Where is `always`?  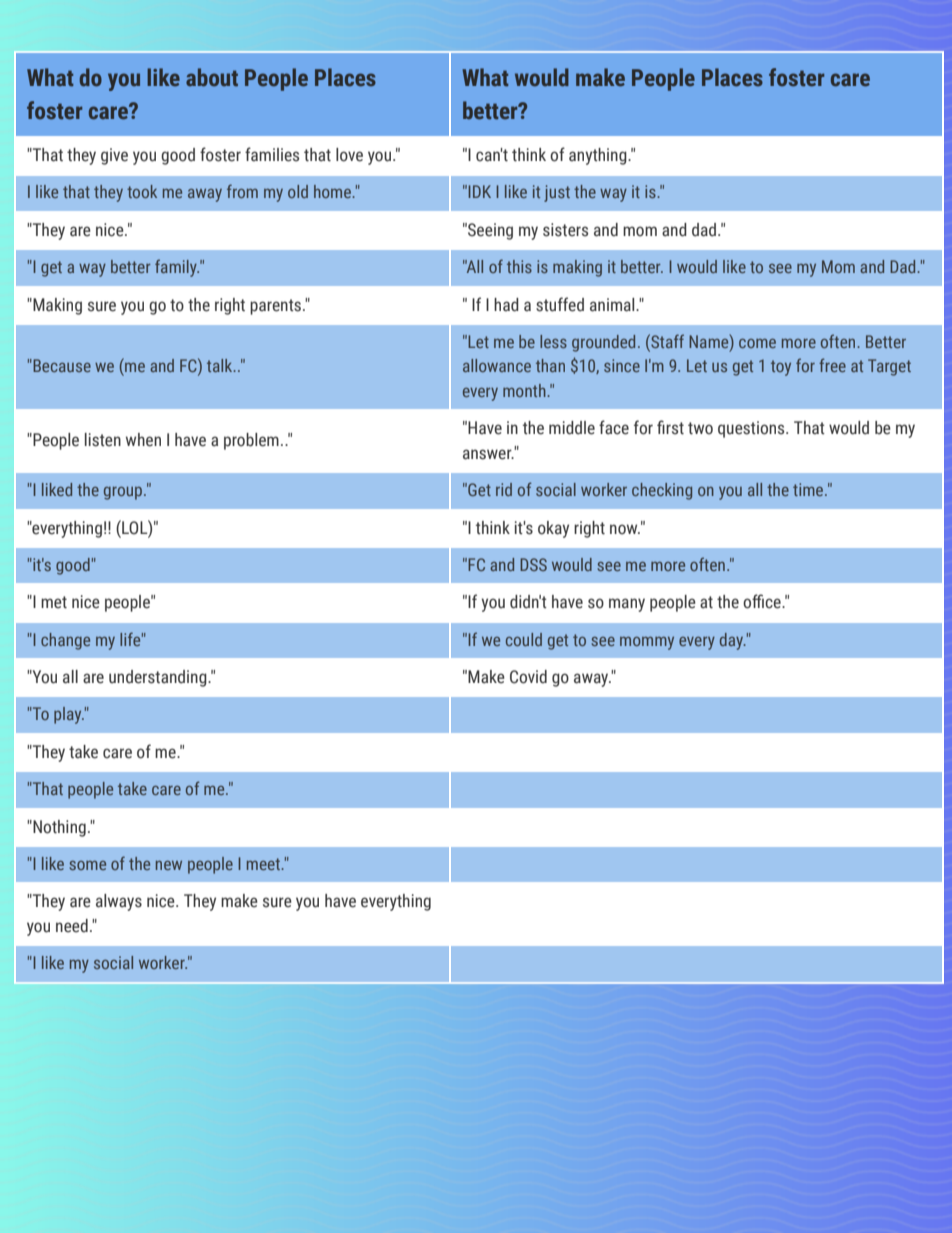 always is located at coordinates (119, 902).
